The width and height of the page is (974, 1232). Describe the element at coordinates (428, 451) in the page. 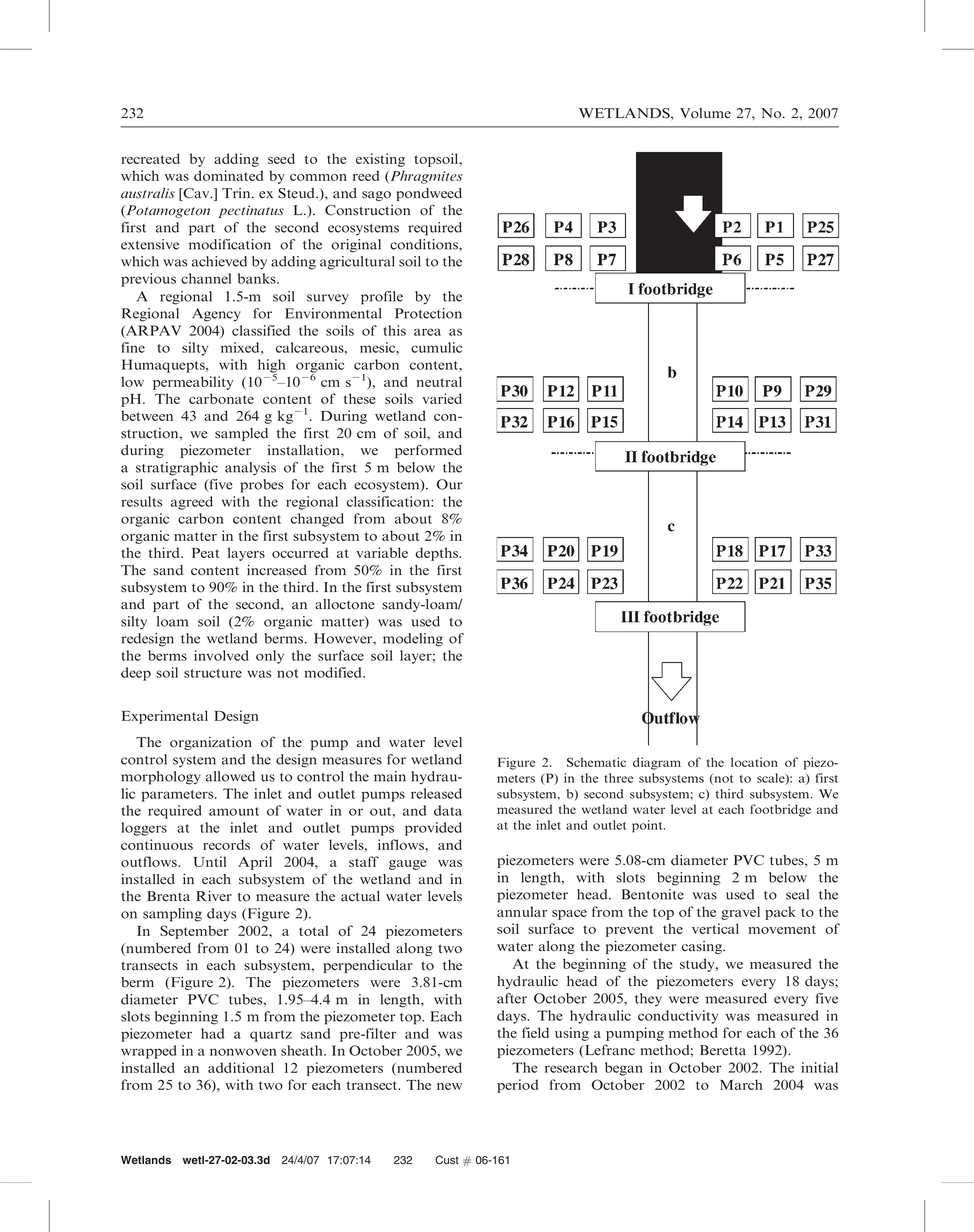

I see `performed` at that location.
